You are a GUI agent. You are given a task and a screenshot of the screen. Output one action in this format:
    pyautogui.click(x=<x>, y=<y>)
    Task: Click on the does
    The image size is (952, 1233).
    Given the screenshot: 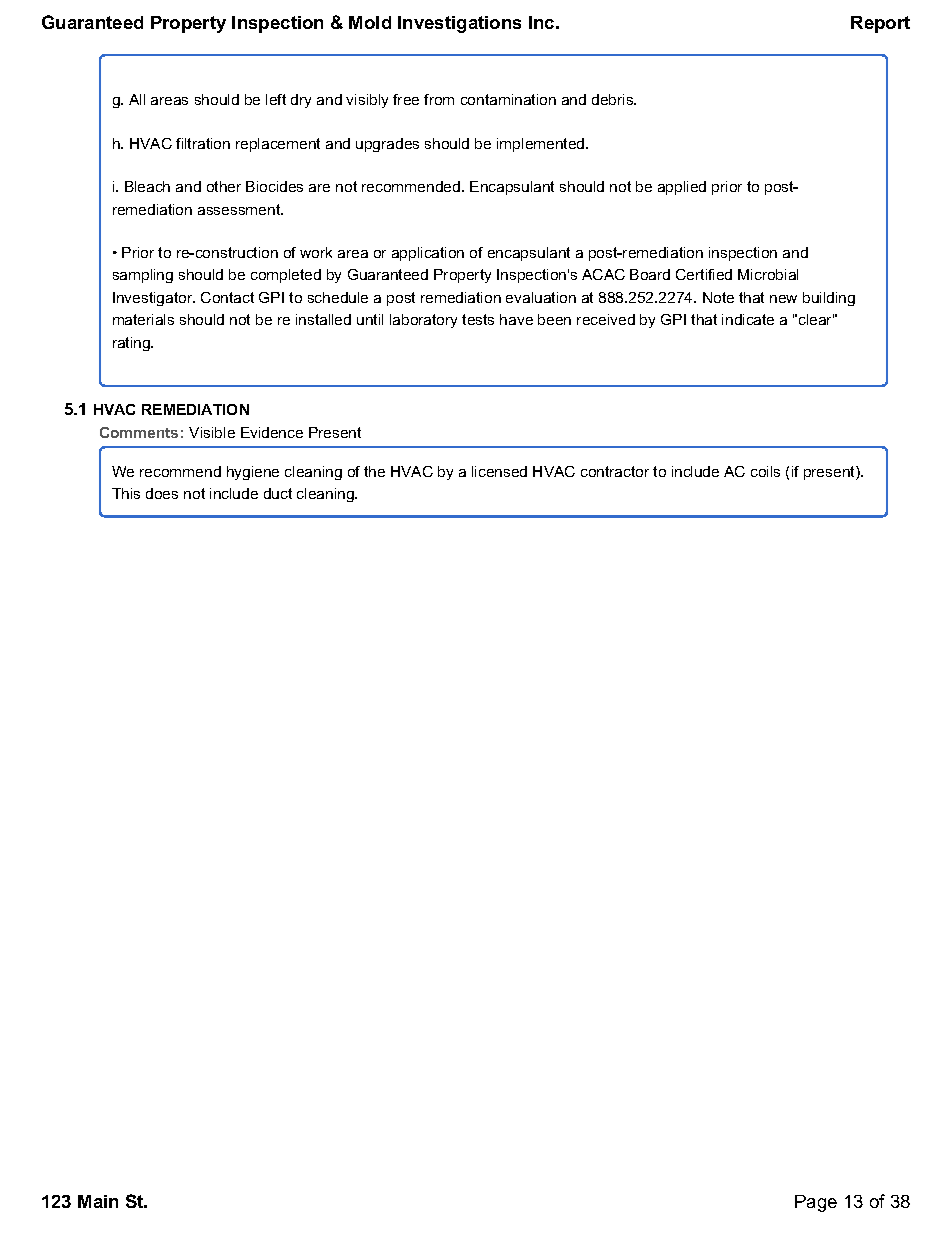 What is the action you would take?
    pyautogui.click(x=162, y=493)
